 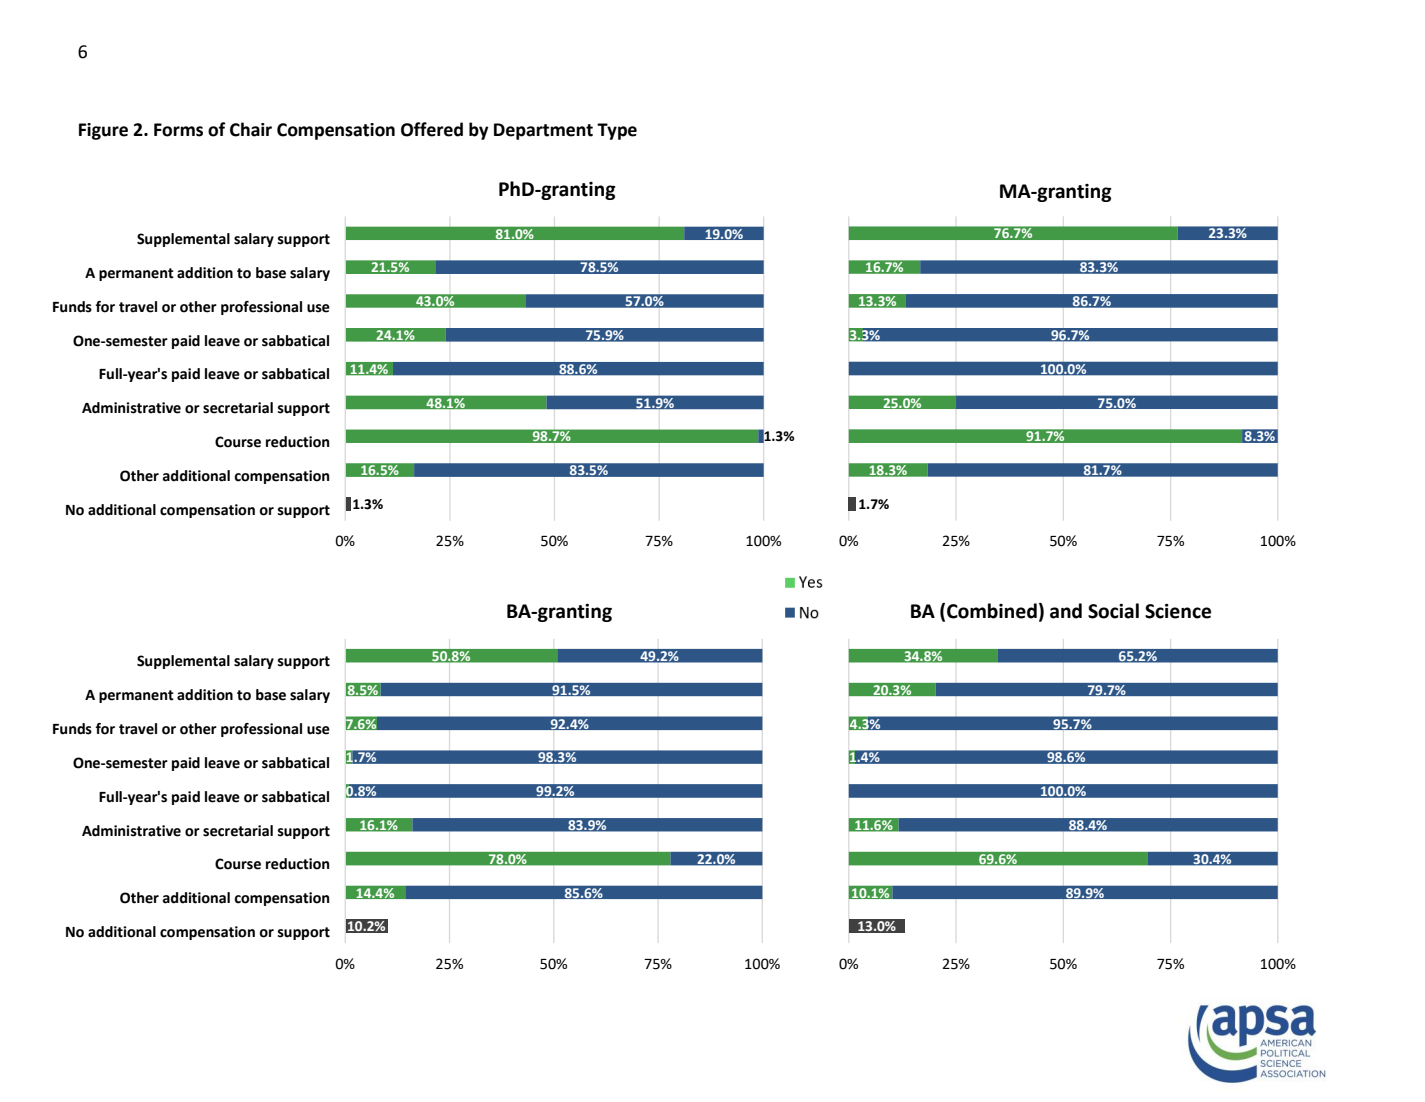 What do you see at coordinates (251, 129) in the screenshot?
I see `Chair` at bounding box center [251, 129].
